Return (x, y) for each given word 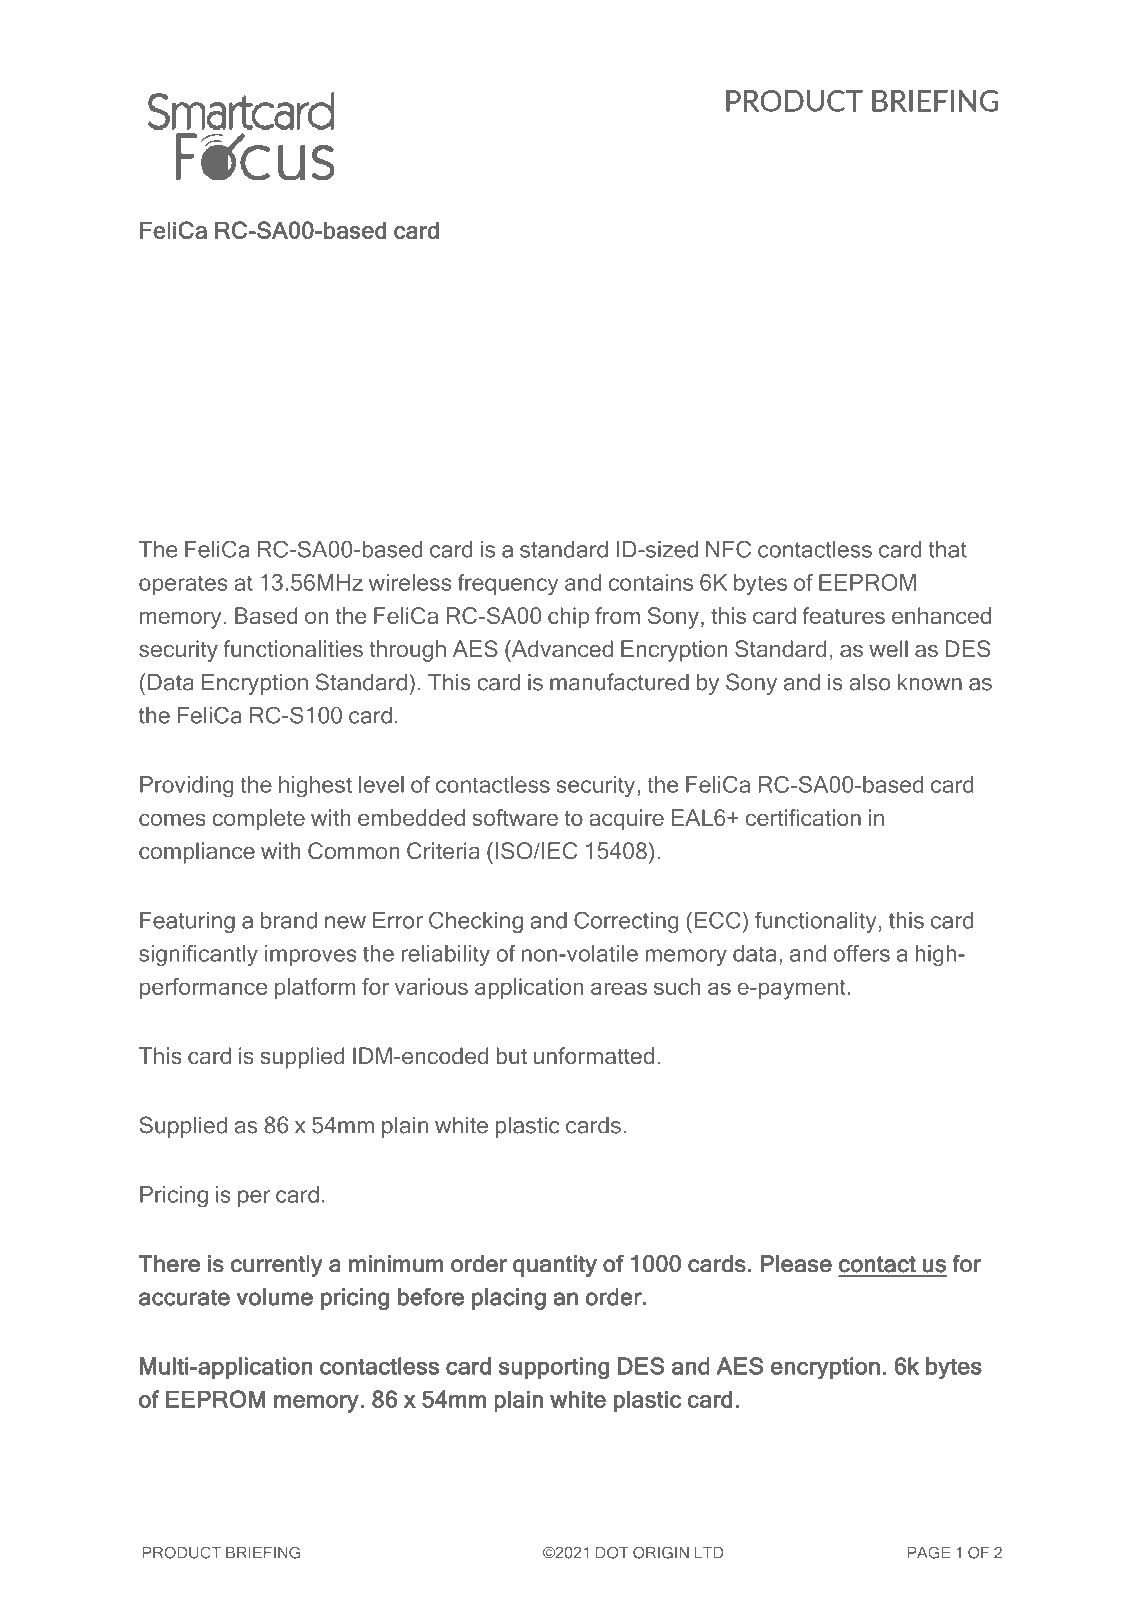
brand (289, 920)
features (843, 615)
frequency (507, 585)
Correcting (626, 922)
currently (277, 1266)
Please (796, 1264)
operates (183, 585)
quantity (555, 1266)
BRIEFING (263, 1552)
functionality (815, 922)
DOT (612, 1552)
